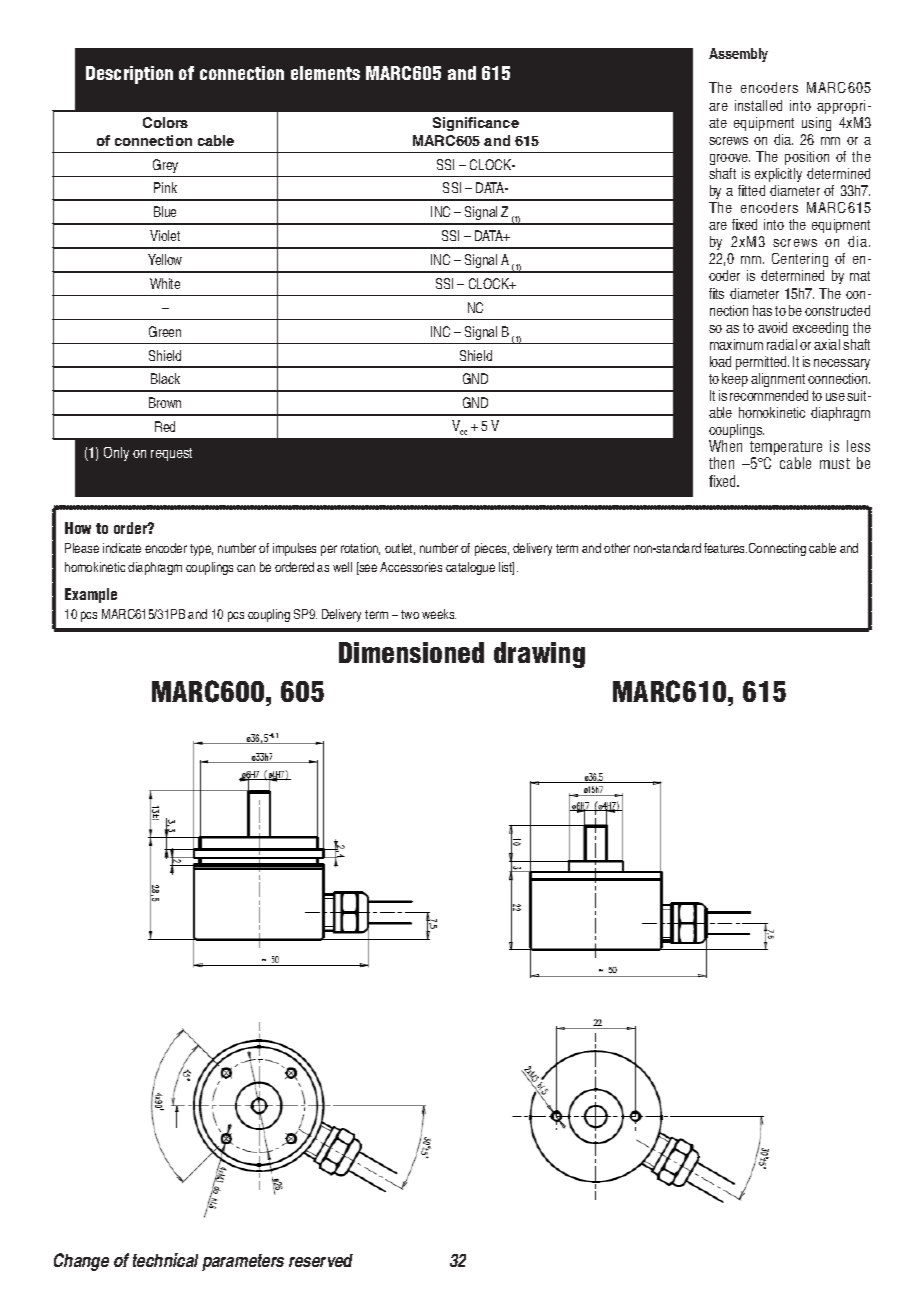 The image size is (924, 1308). What do you see at coordinates (476, 124) in the document?
I see `Significance` at bounding box center [476, 124].
